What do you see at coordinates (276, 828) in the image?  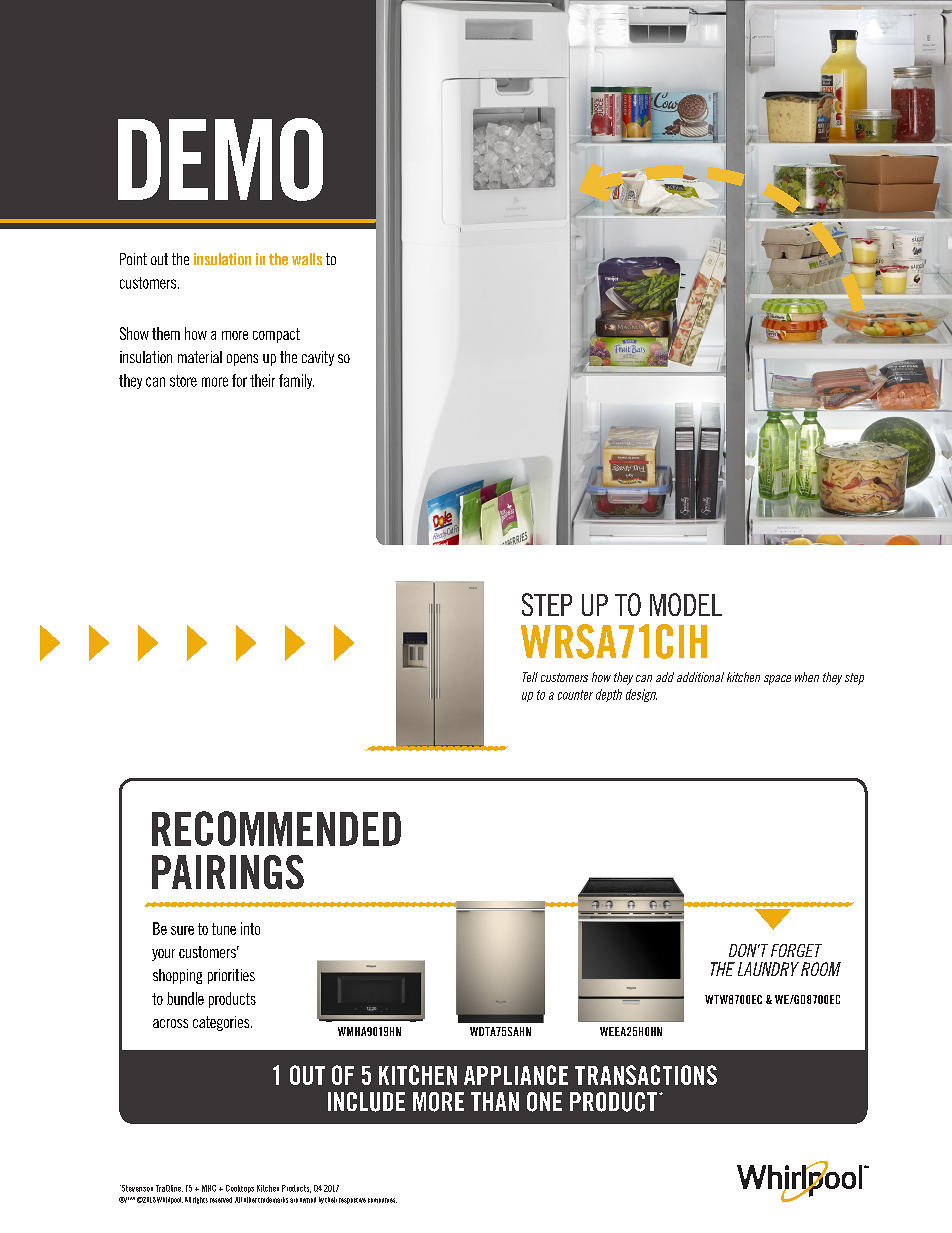 I see `RECOMMENDED` at bounding box center [276, 828].
